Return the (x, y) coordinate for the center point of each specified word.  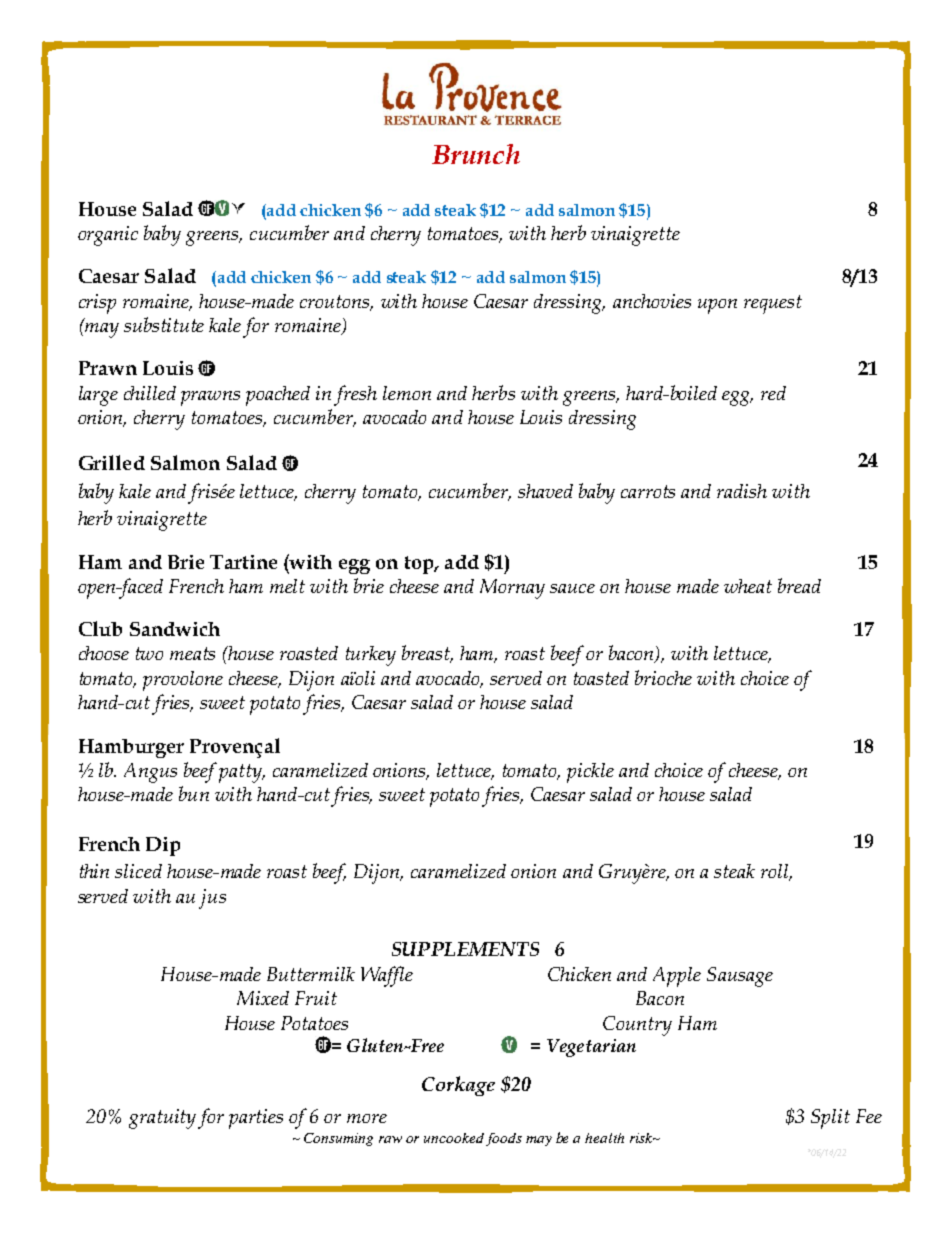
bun (194, 793)
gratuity (162, 1119)
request (773, 304)
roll (776, 872)
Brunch (476, 154)
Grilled (112, 462)
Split (830, 1119)
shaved (545, 491)
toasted (601, 678)
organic (108, 236)
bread (799, 585)
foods (504, 1139)
